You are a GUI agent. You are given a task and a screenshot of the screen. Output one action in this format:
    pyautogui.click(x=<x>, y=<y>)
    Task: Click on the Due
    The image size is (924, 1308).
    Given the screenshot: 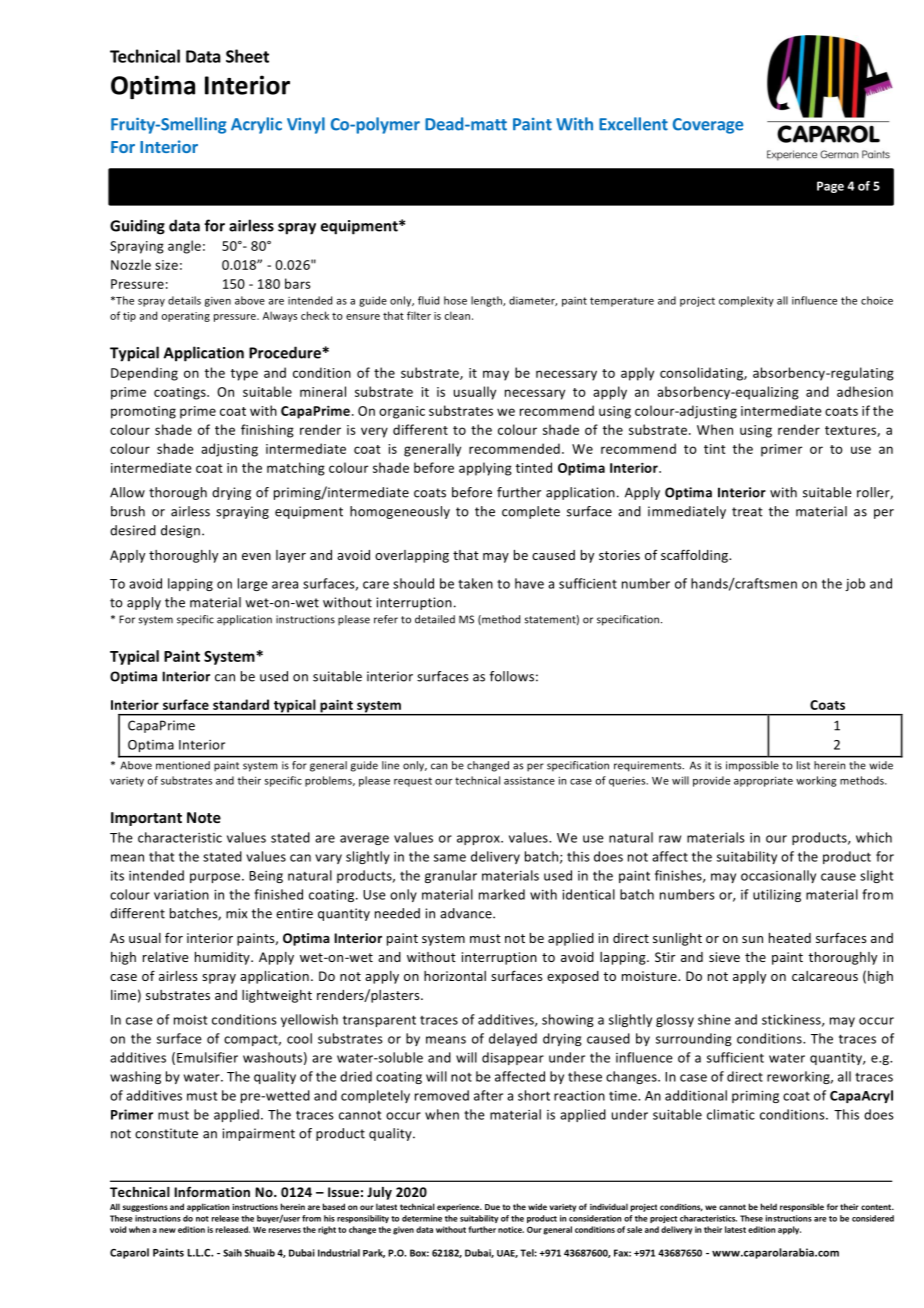 What is the action you would take?
    pyautogui.click(x=492, y=1207)
